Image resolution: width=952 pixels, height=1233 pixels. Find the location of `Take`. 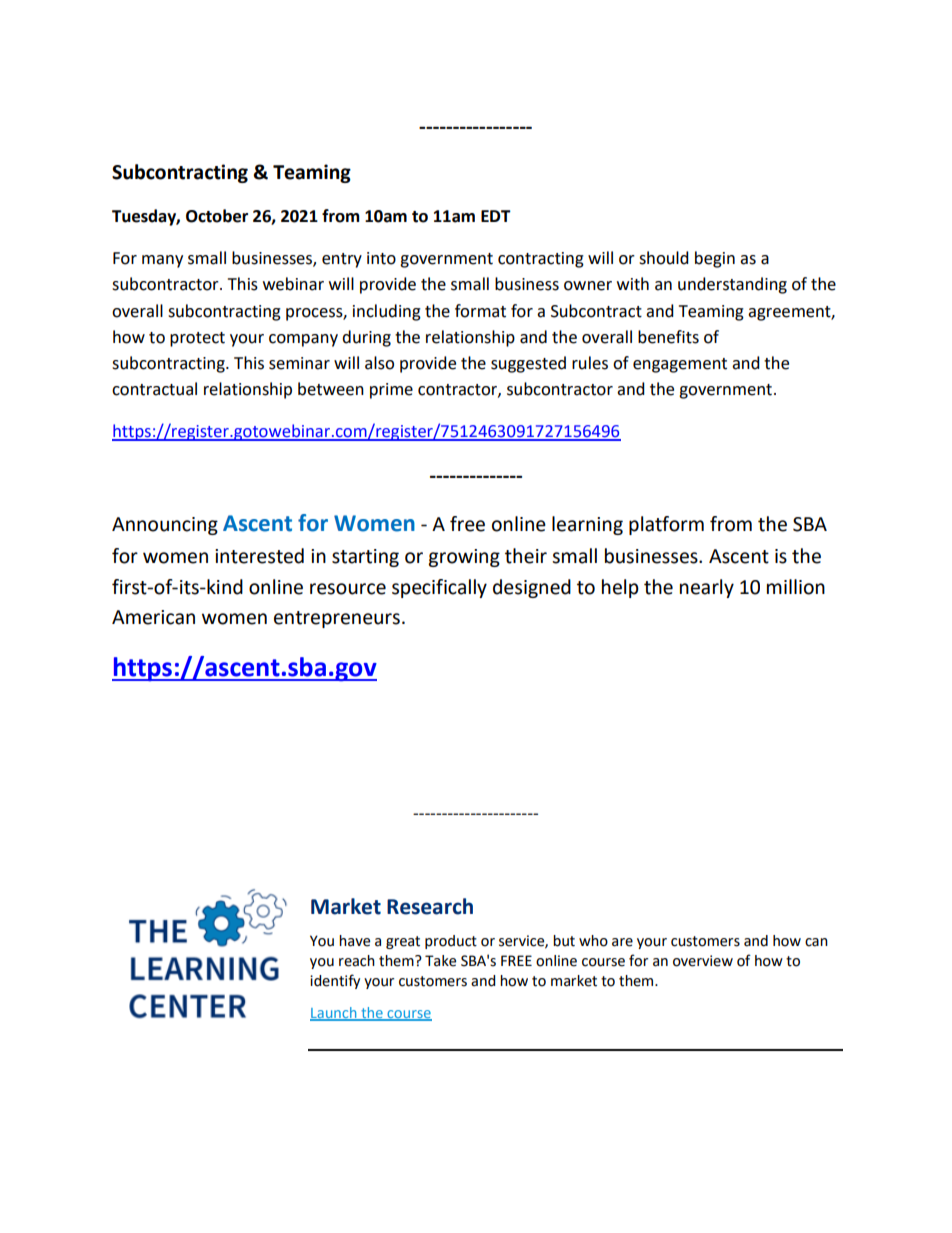

Take is located at coordinates (440, 961).
